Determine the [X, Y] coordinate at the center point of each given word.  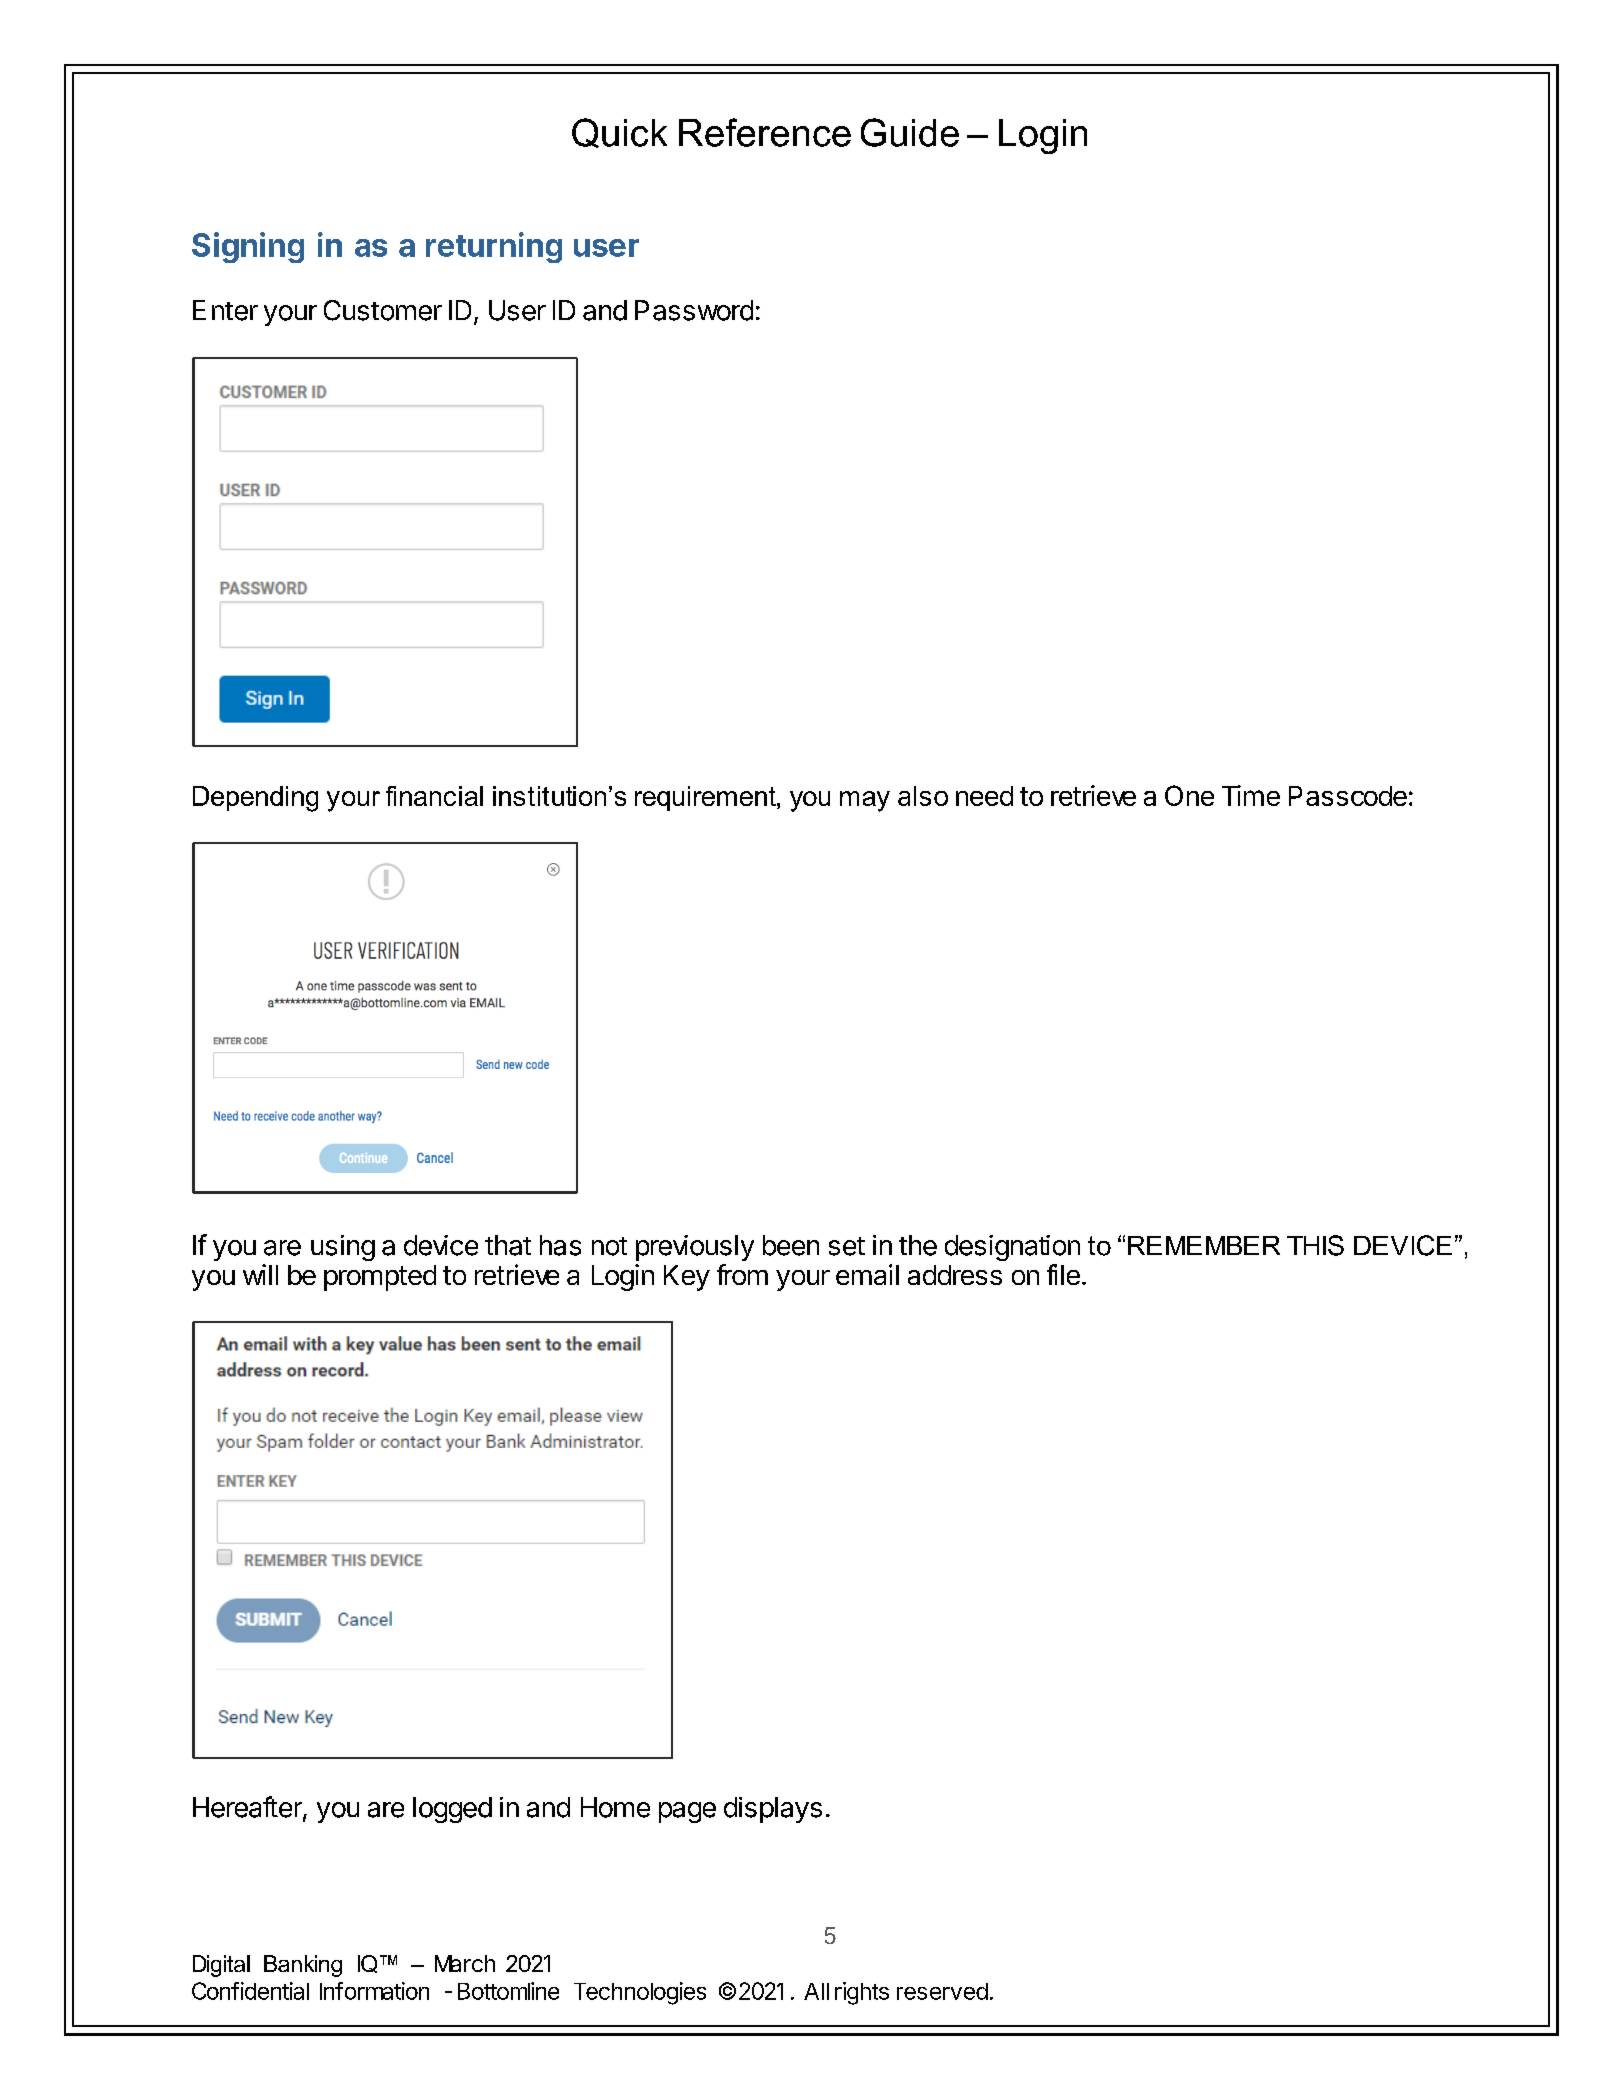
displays [773, 1810]
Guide [910, 132]
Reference [765, 132]
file [1063, 1274]
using [343, 1248]
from [742, 1274]
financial [434, 796]
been [791, 1245]
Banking [303, 1966]
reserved [942, 1991]
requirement [706, 798]
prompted [380, 1278]
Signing [248, 247]
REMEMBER [1204, 1245]
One [1189, 795]
